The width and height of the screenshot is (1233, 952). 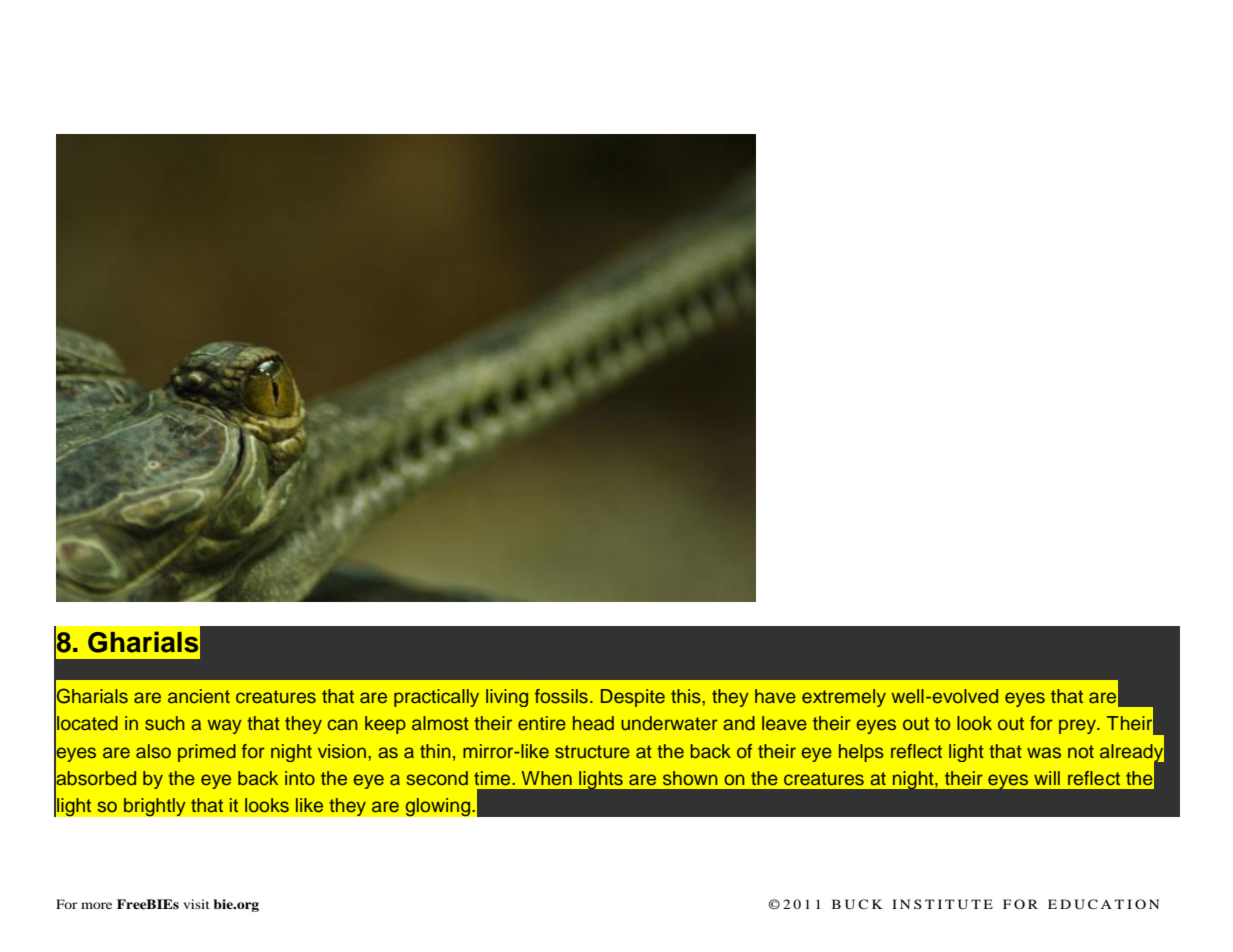 I want to click on more, so click(x=96, y=905).
